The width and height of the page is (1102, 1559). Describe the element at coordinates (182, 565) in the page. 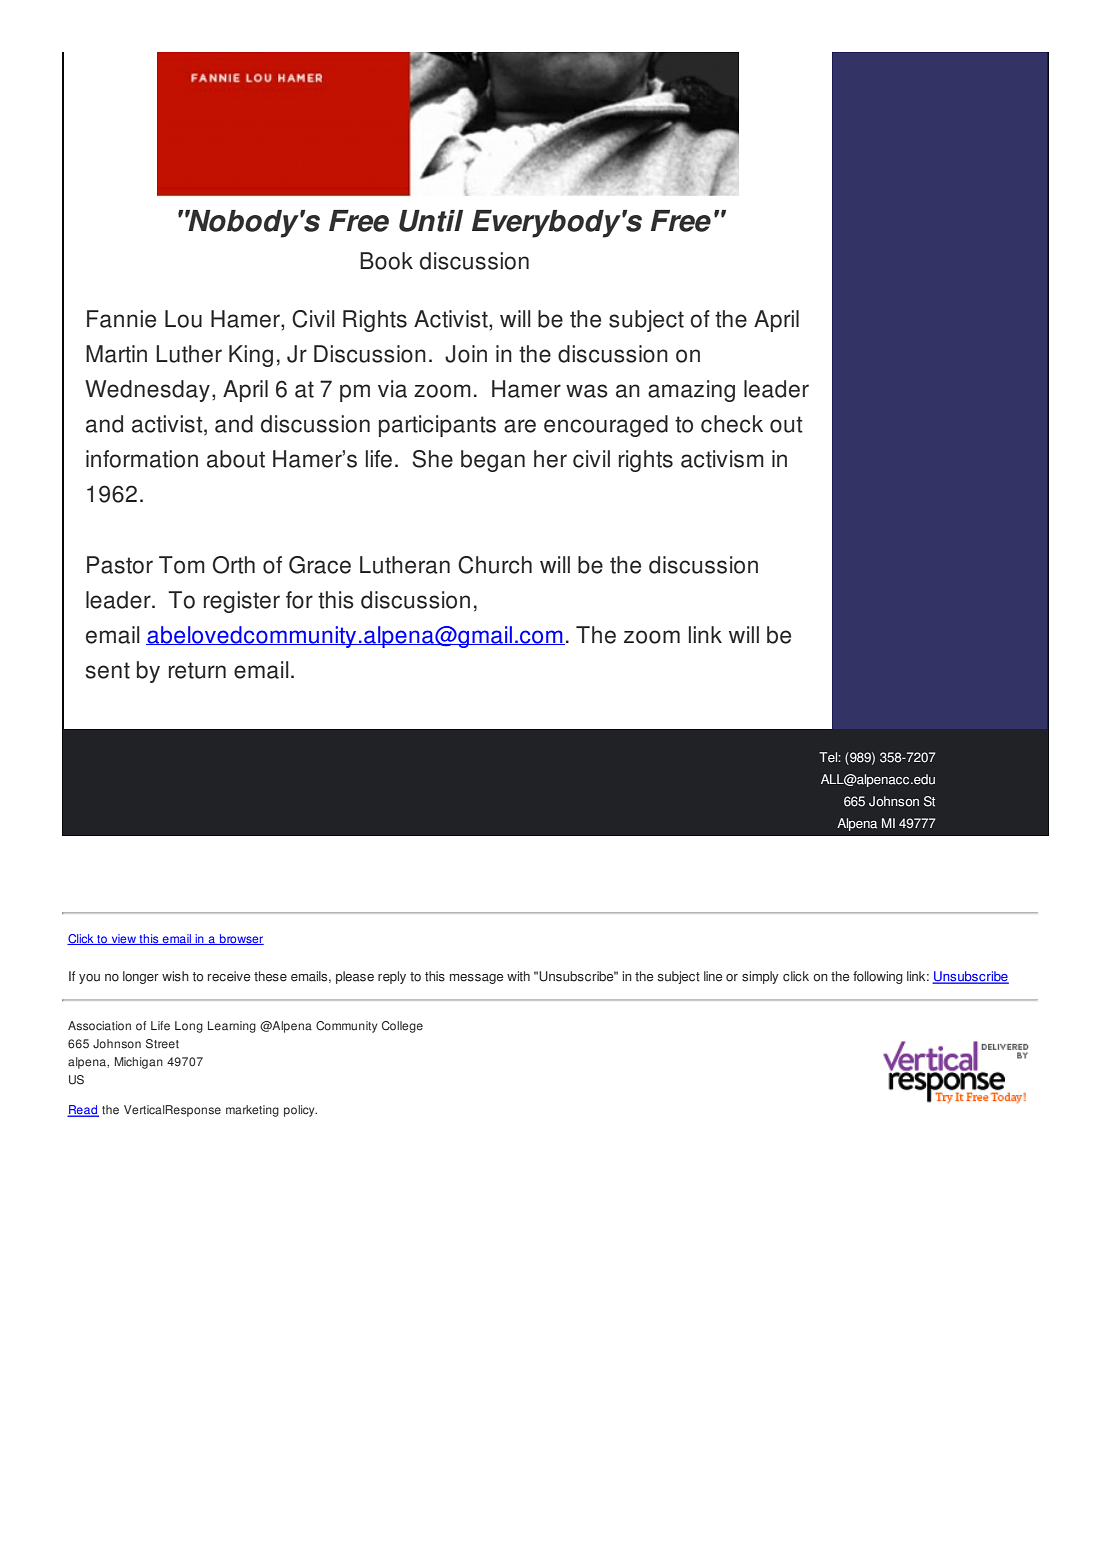

I see `Tom` at that location.
